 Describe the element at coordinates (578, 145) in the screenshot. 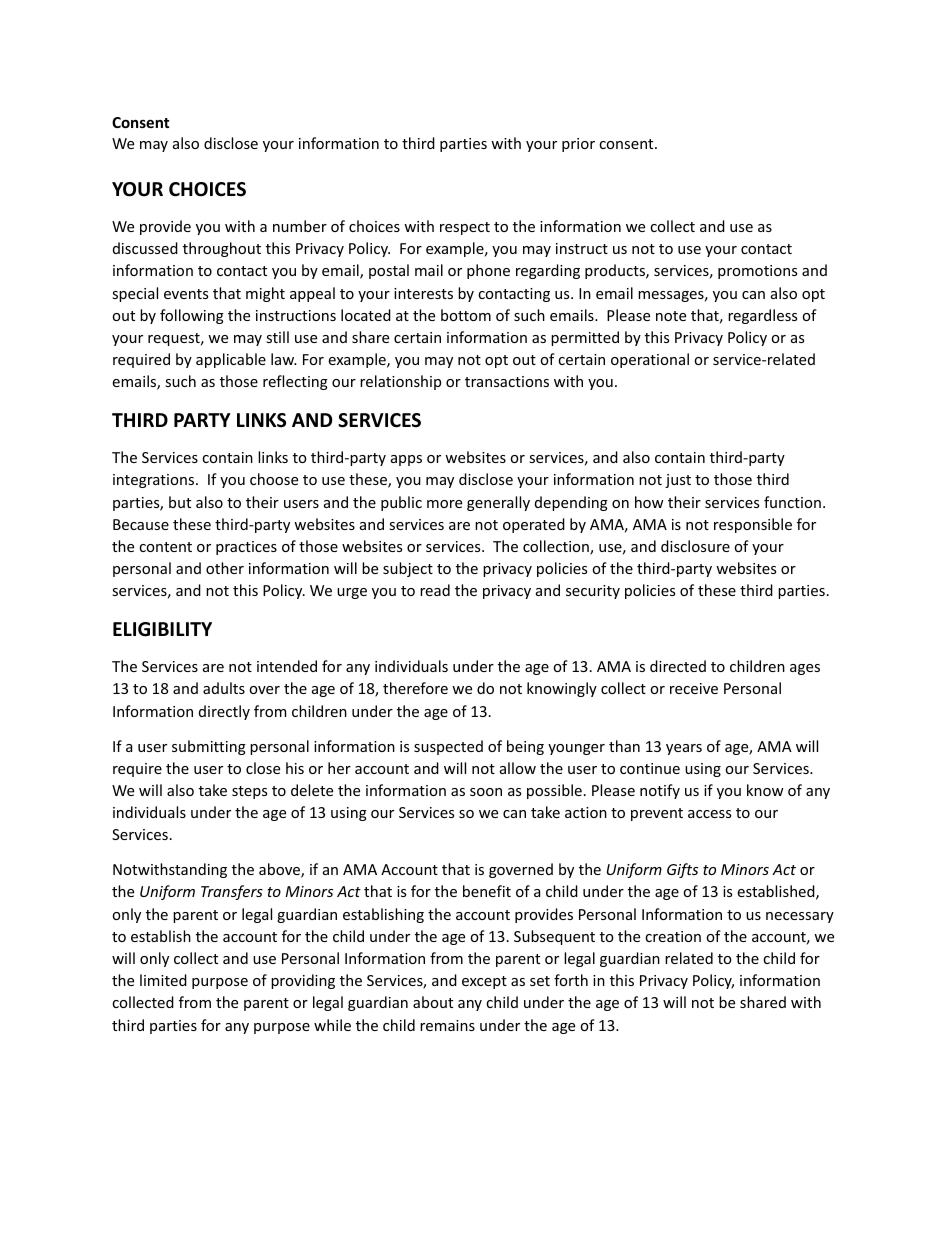

I see `prior` at that location.
